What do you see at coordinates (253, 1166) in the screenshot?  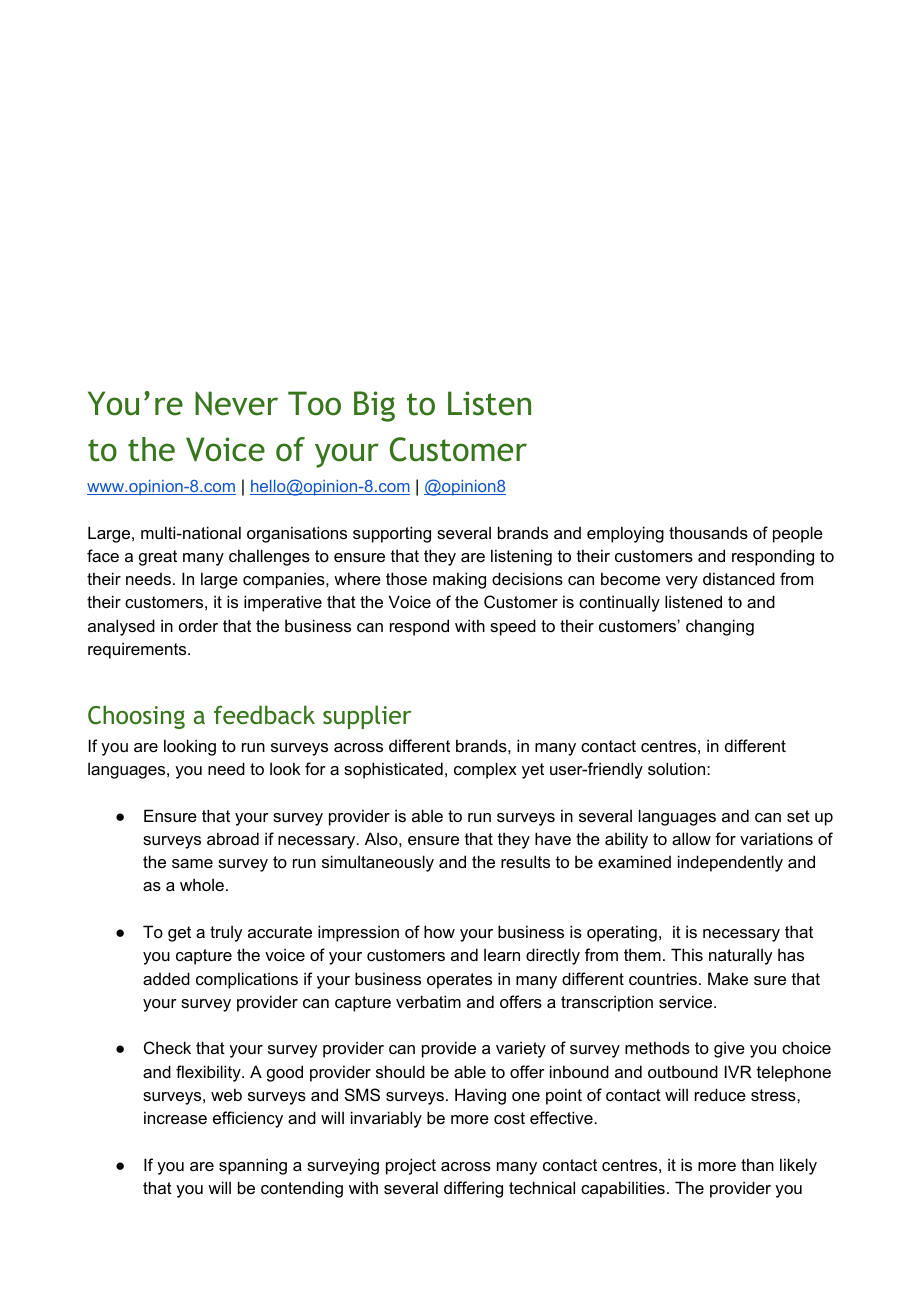 I see `spanning` at bounding box center [253, 1166].
